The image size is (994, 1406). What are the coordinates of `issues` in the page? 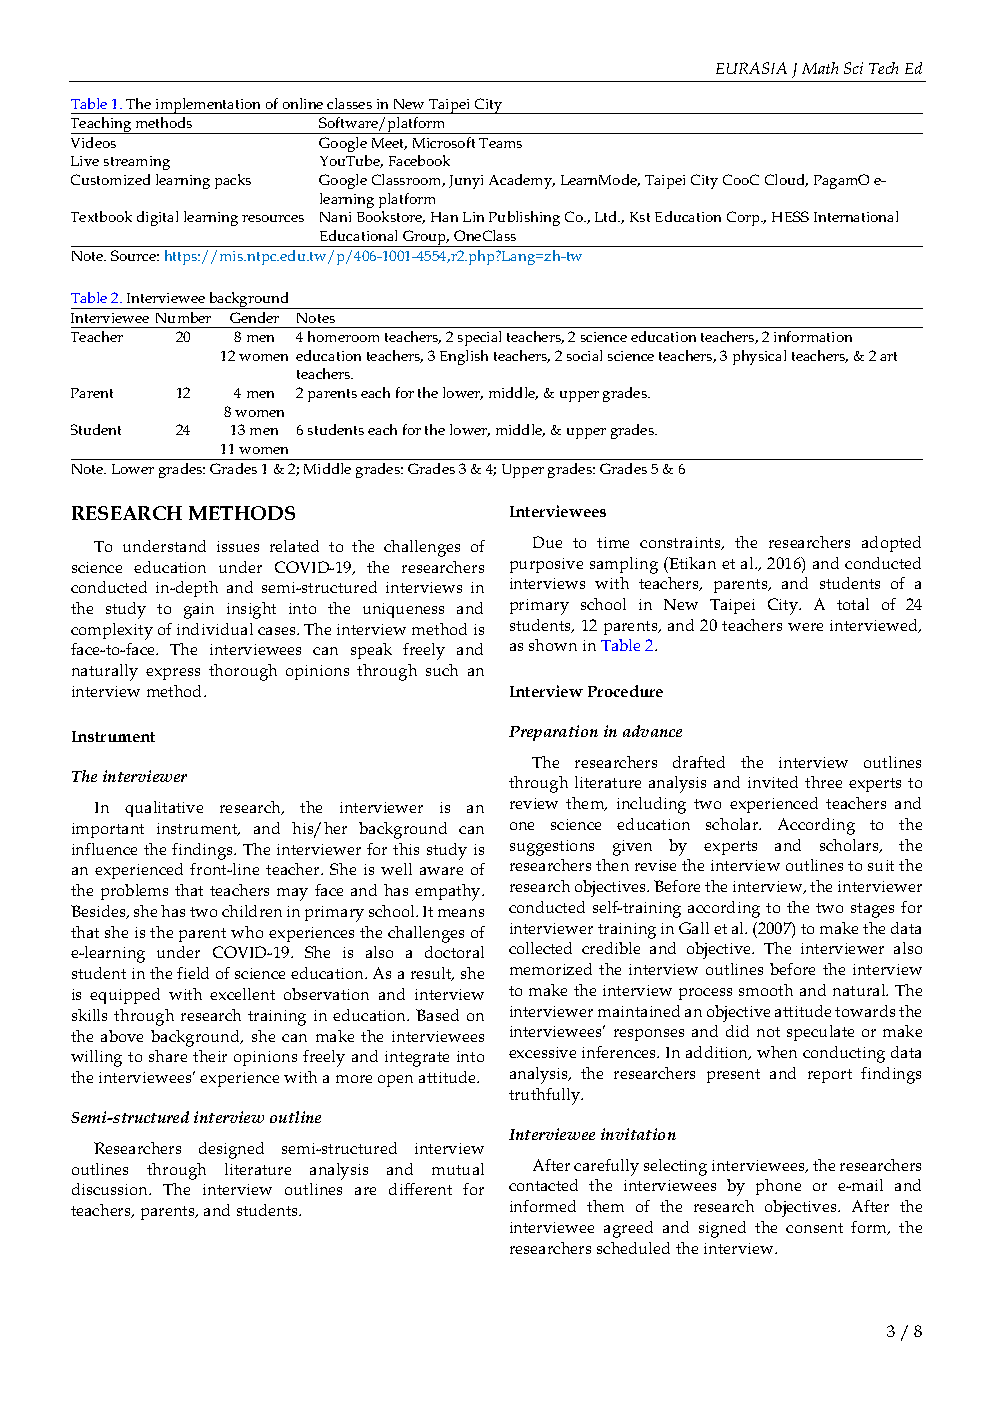 It's located at (238, 546).
